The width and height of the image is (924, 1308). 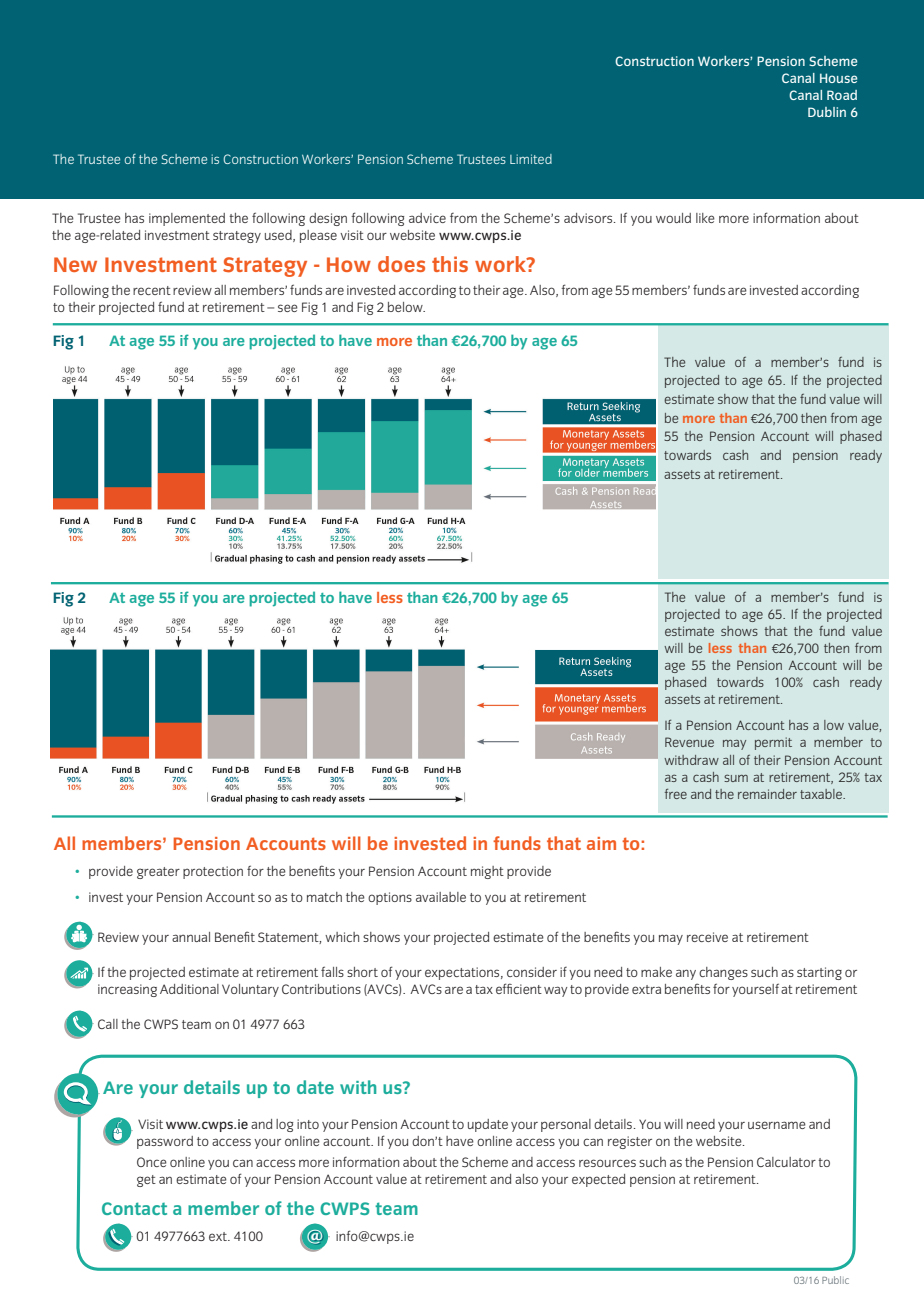 What do you see at coordinates (767, 794) in the image?
I see `remainder` at bounding box center [767, 794].
